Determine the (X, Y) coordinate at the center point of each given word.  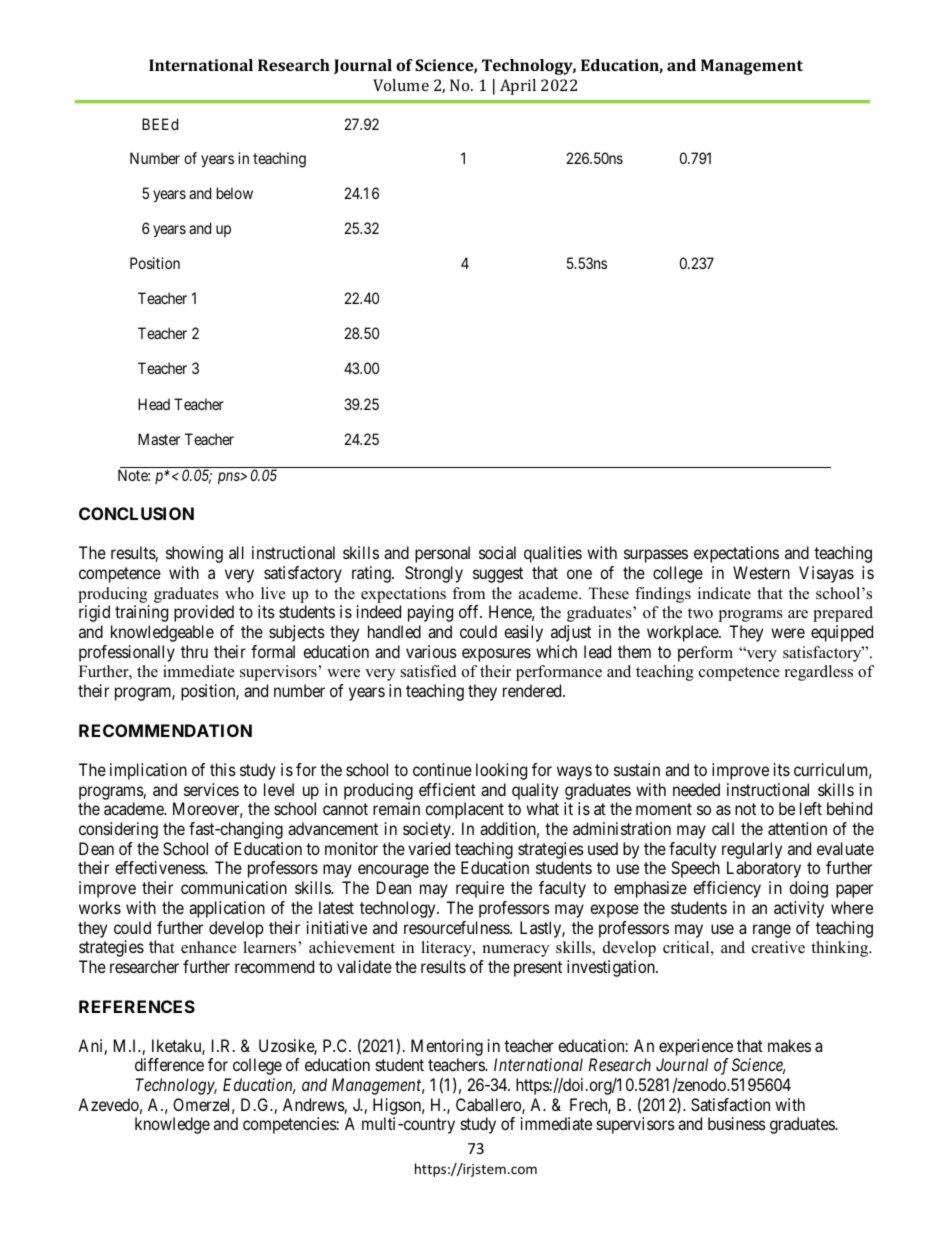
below (235, 193)
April (518, 87)
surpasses (656, 556)
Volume (401, 85)
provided (204, 613)
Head (154, 404)
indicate (724, 593)
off (470, 611)
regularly (752, 850)
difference (169, 1064)
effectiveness (160, 867)
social (497, 552)
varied (429, 848)
